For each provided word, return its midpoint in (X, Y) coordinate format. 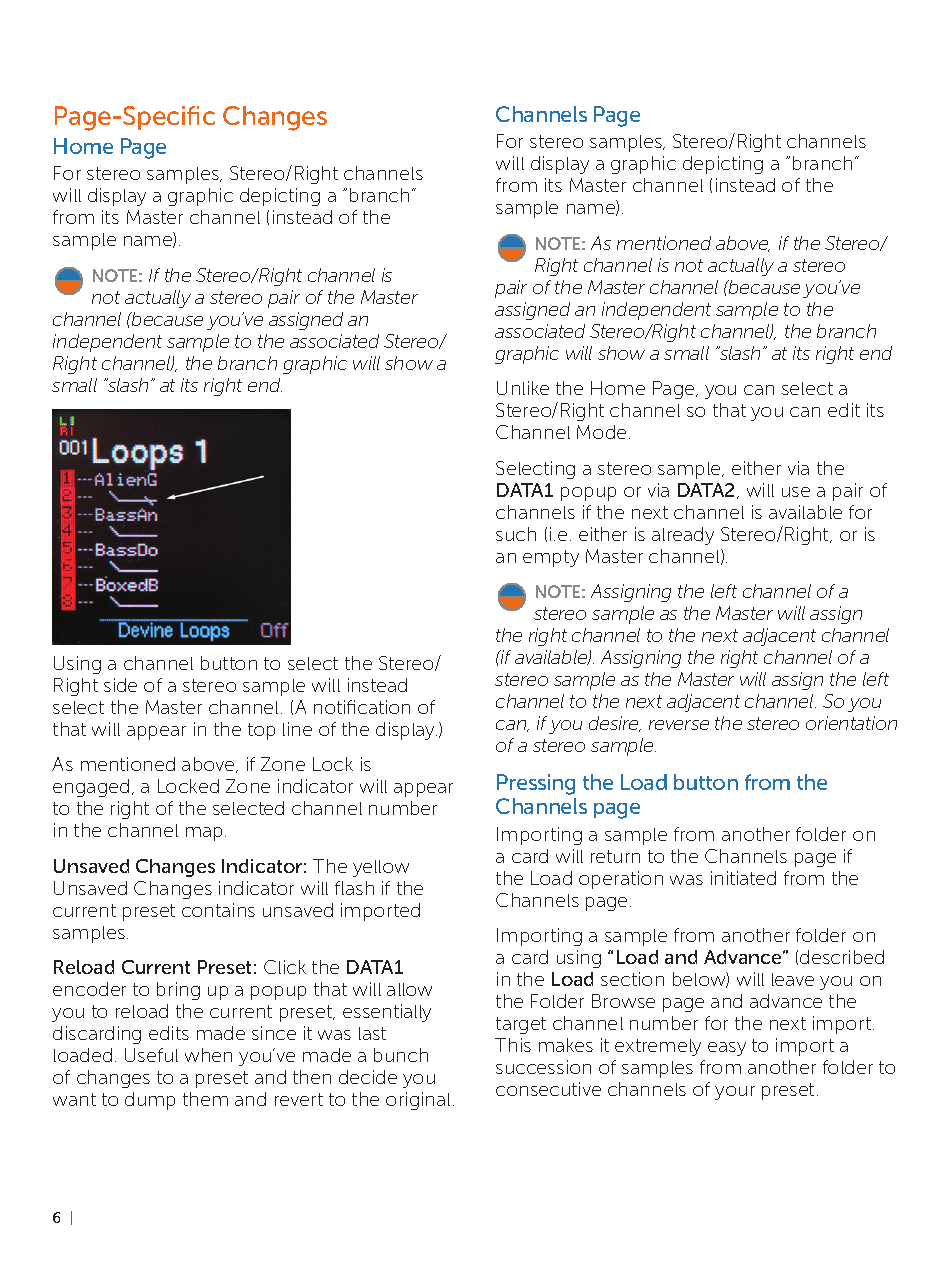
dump (150, 1101)
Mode (601, 432)
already (683, 536)
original (418, 1101)
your (735, 1093)
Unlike (523, 388)
